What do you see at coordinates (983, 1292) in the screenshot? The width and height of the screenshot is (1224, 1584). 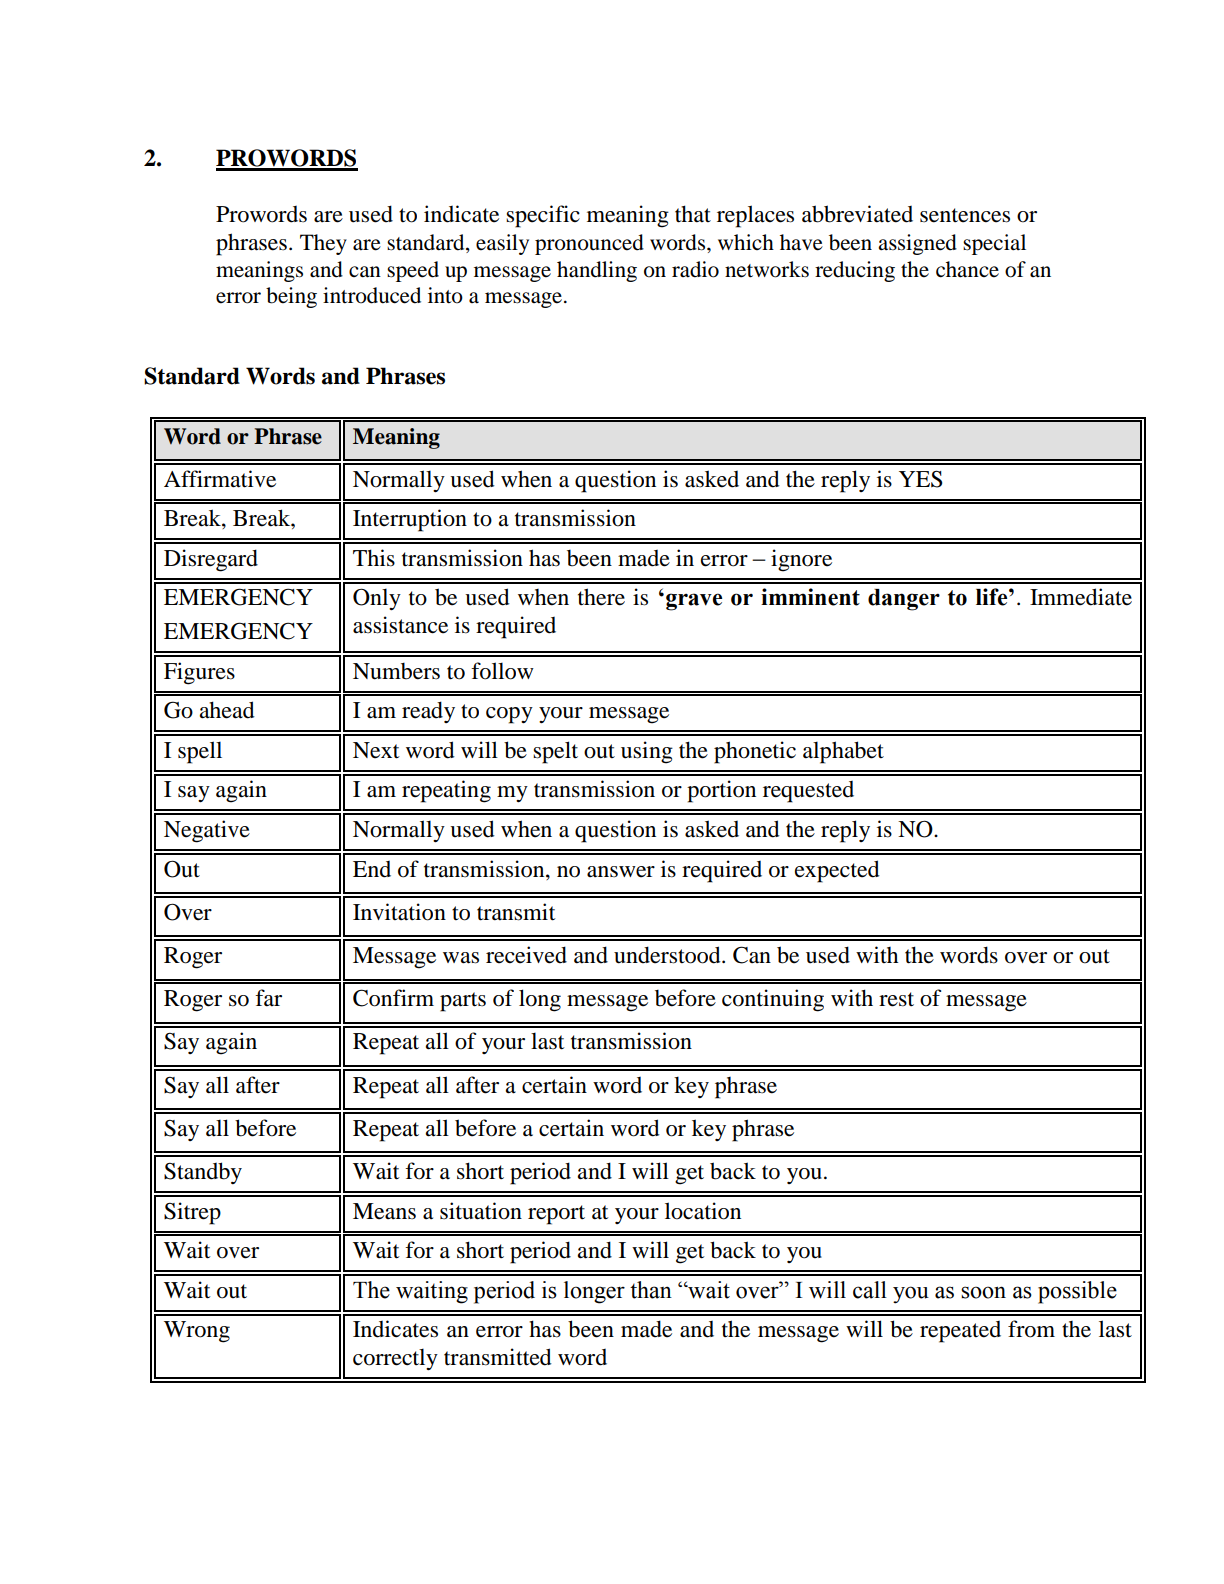 I see `soon` at bounding box center [983, 1292].
